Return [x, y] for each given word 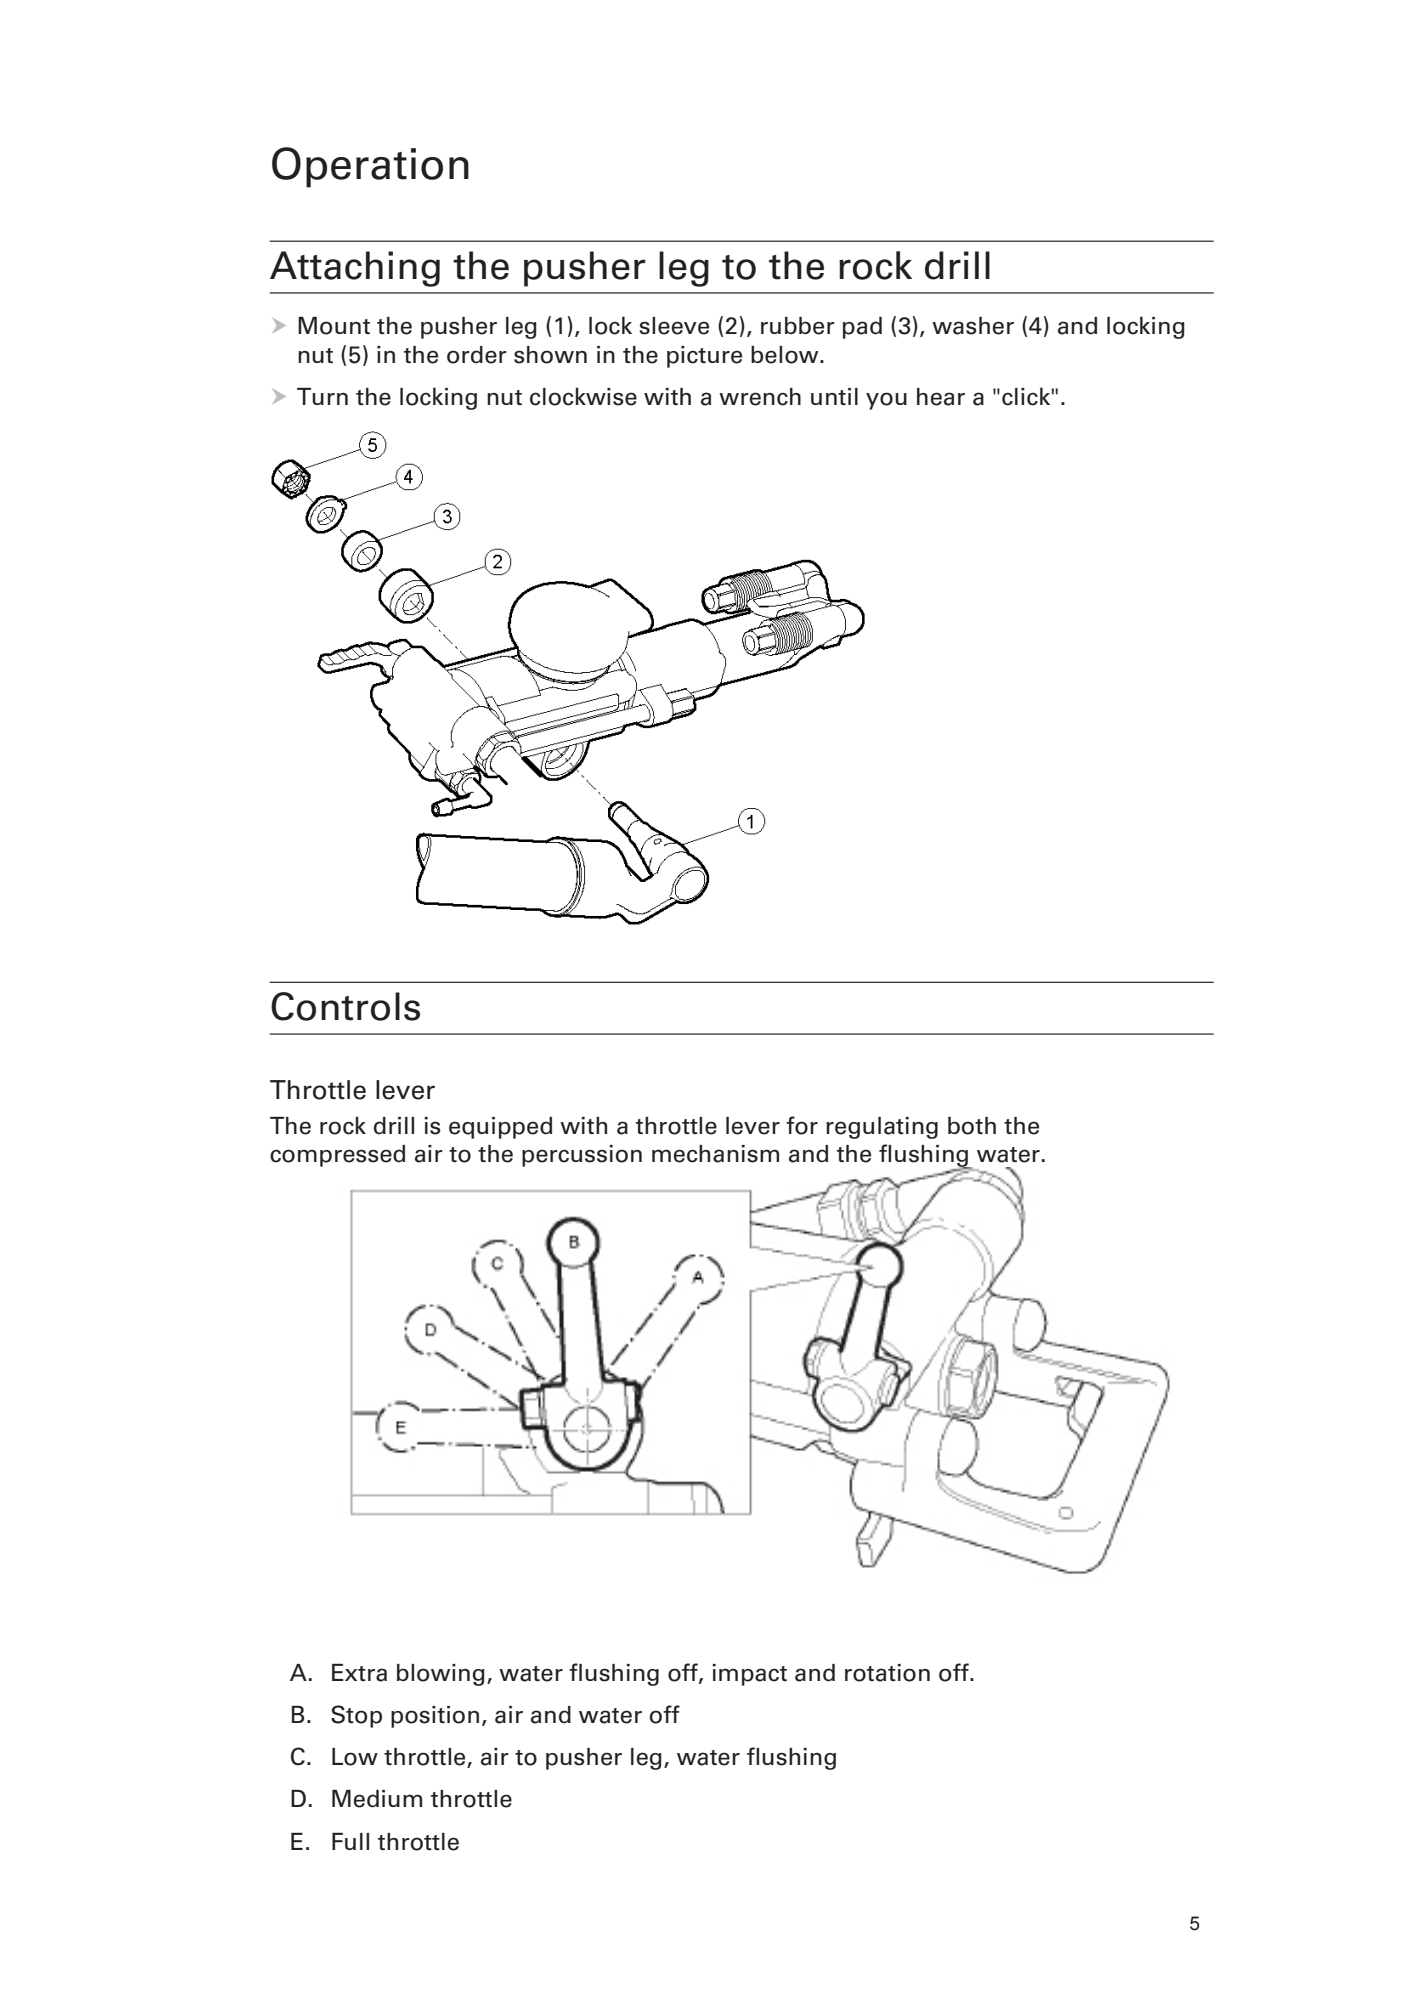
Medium [377, 1799]
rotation [887, 1673]
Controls [345, 1006]
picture [704, 357]
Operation [370, 167]
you [886, 401]
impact [749, 1675]
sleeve [674, 326]
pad [862, 328]
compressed [337, 1156]
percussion [582, 1156]
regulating [882, 1128]
